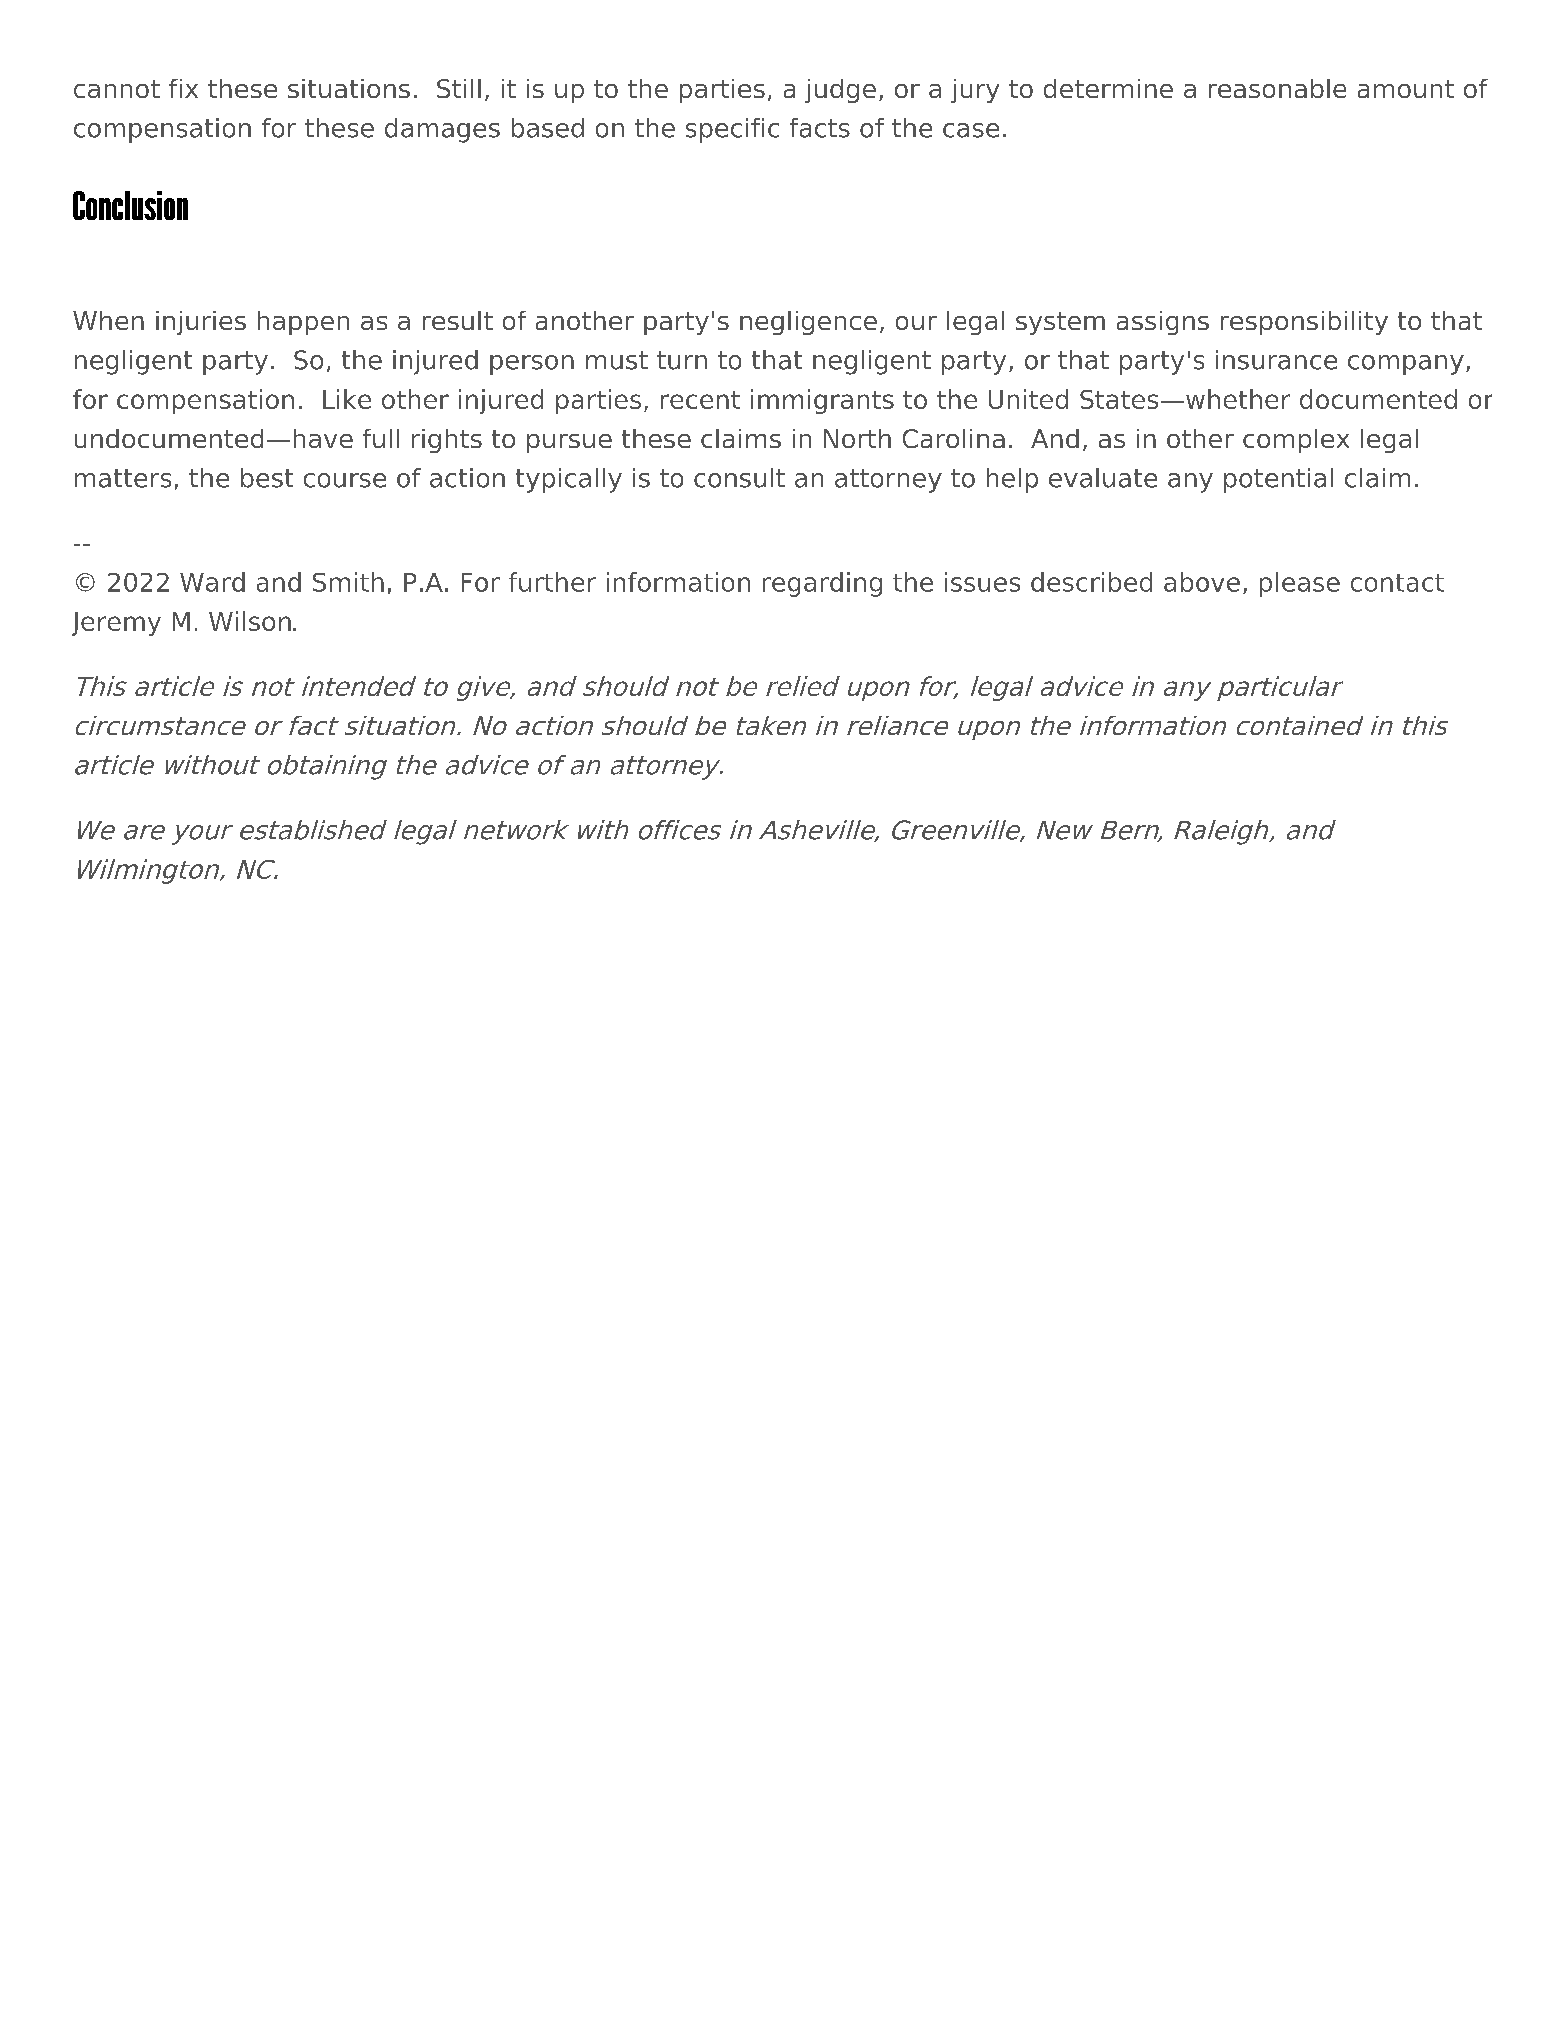  Describe the element at coordinates (183, 88) in the page. I see `fix` at that location.
